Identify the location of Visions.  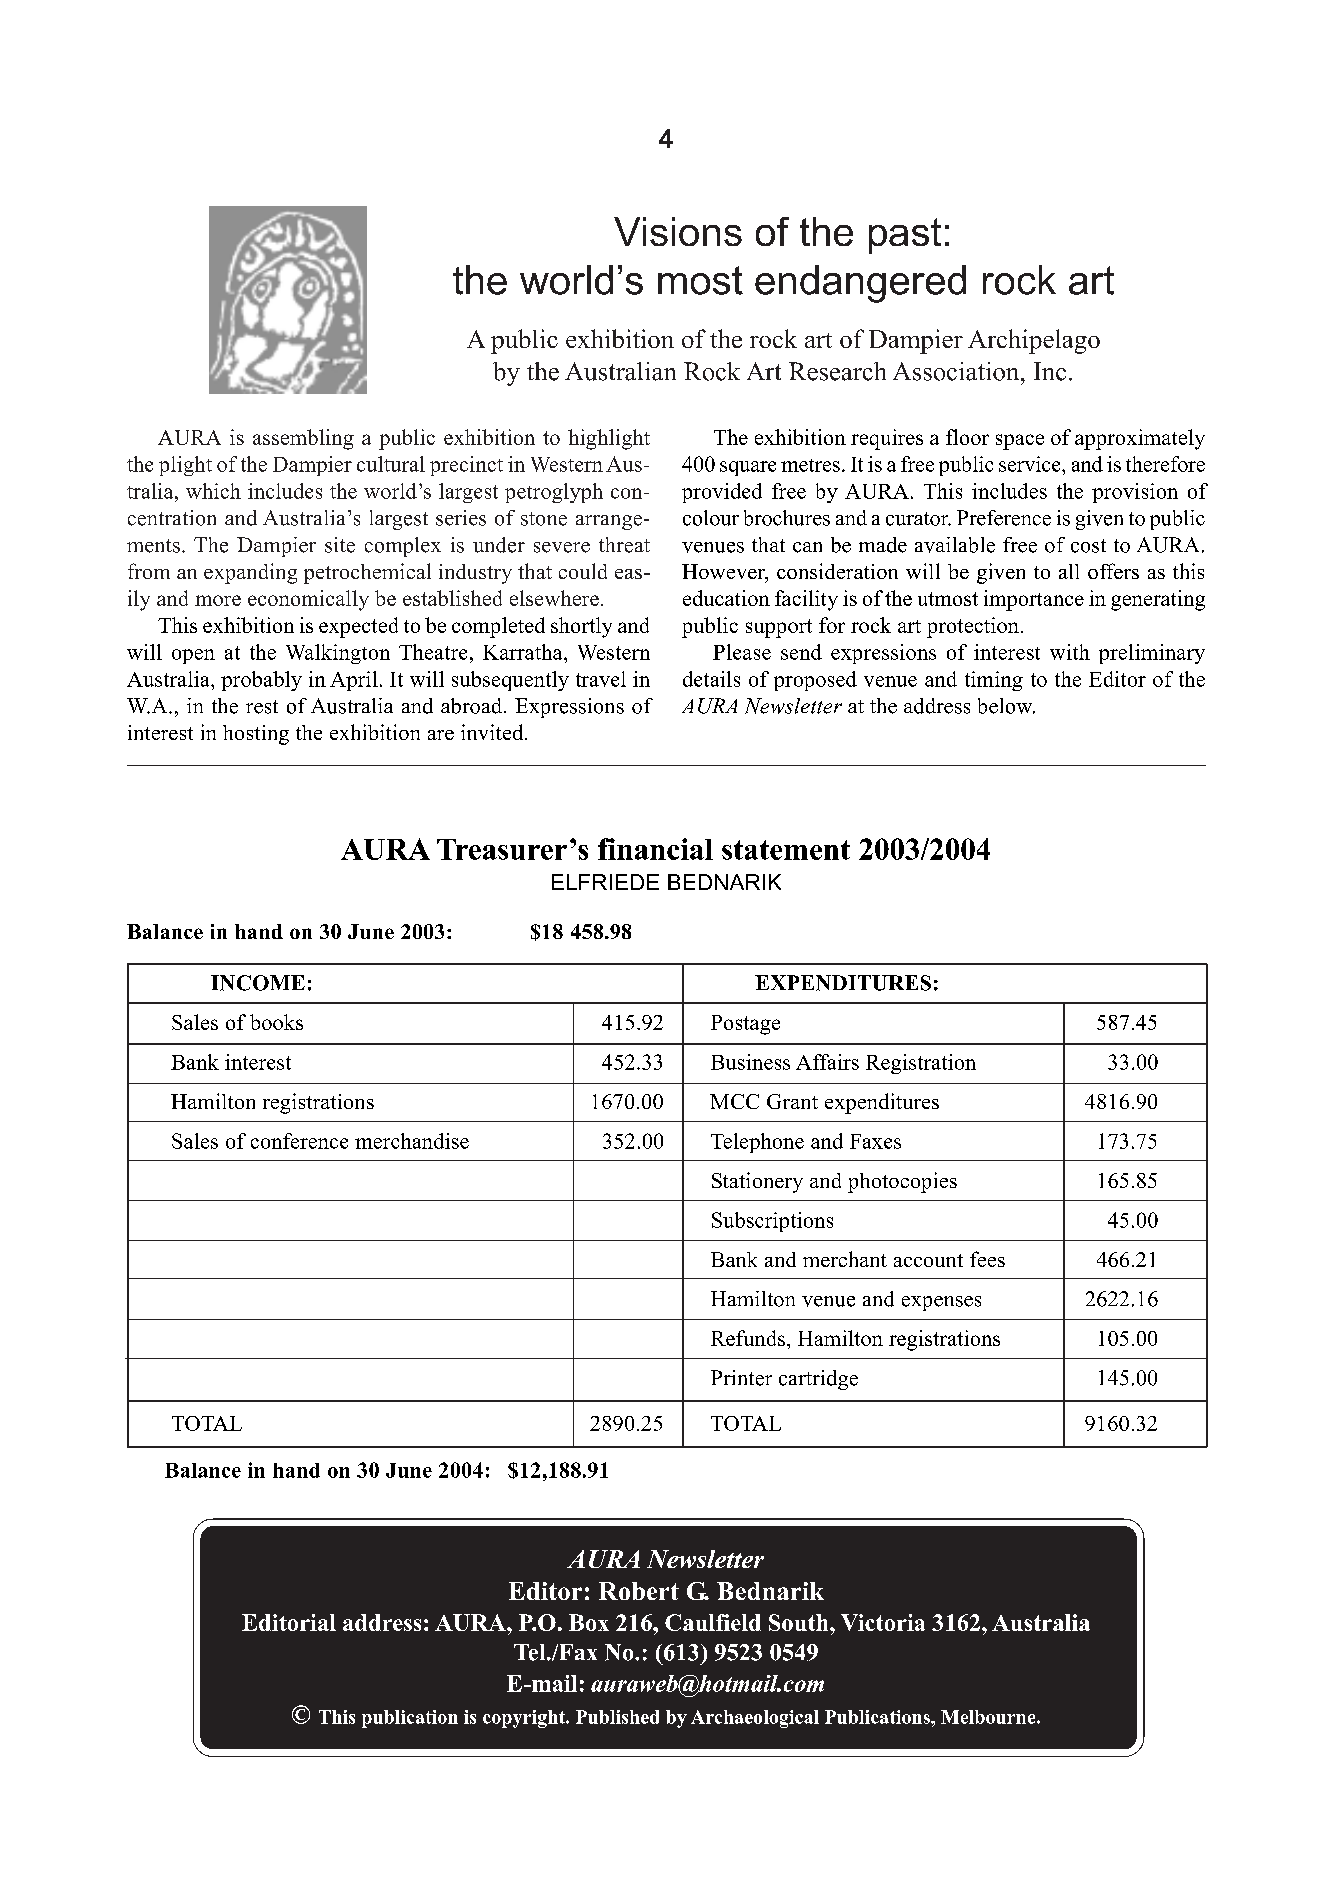
(678, 231).
